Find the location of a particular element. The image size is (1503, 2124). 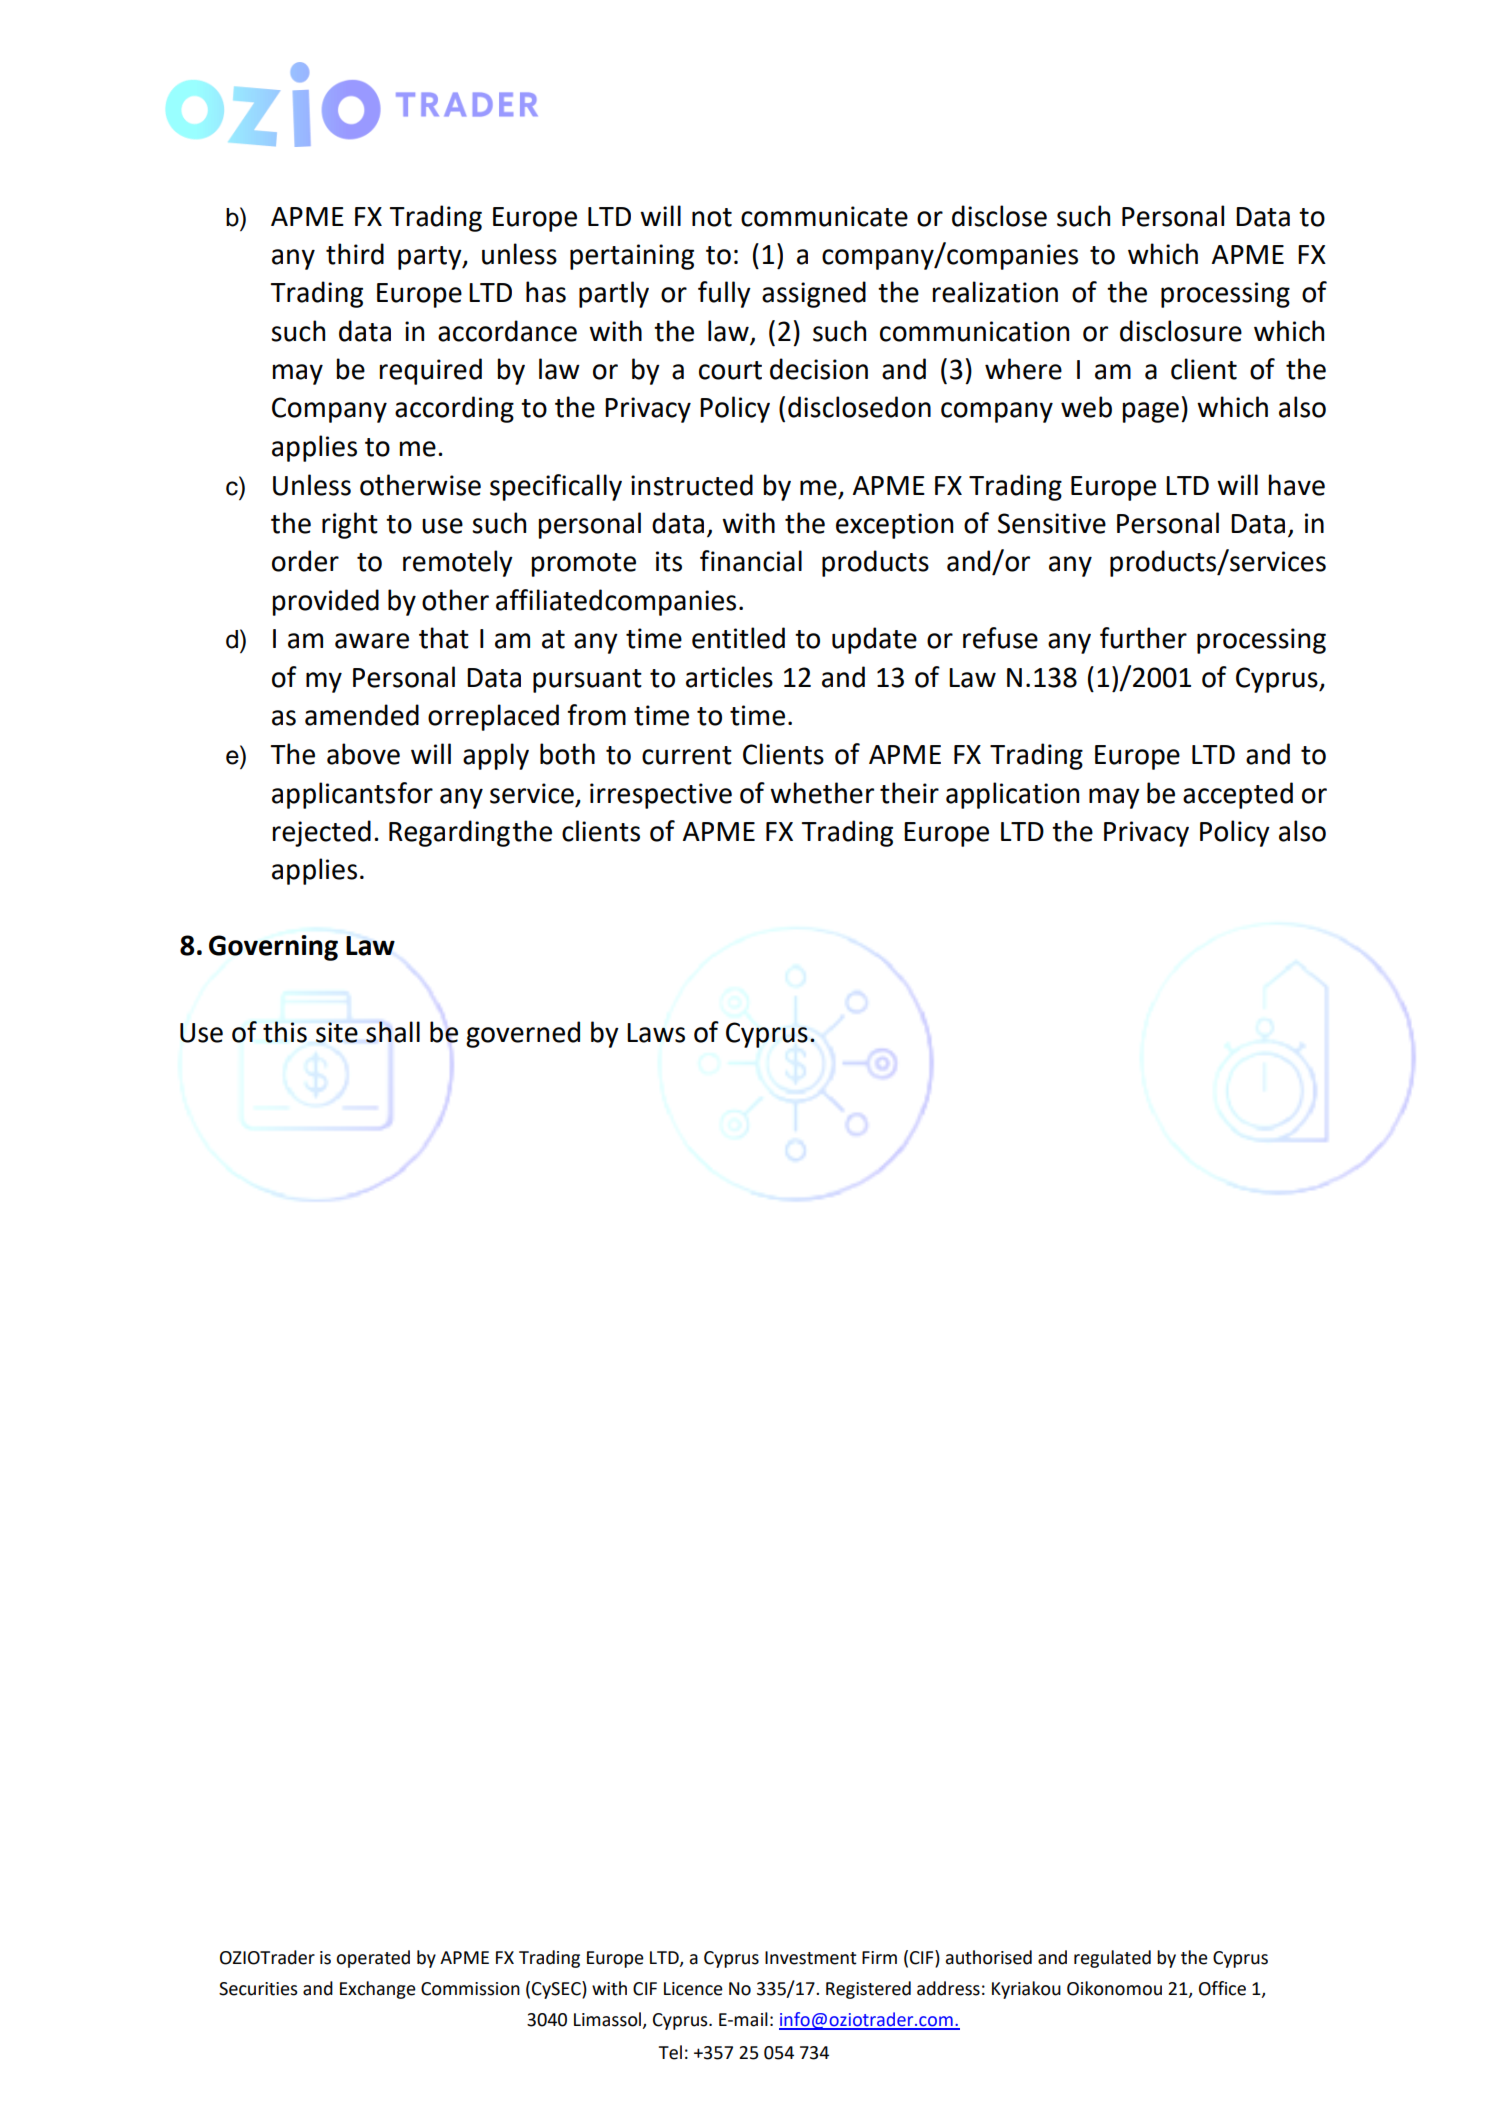

shall is located at coordinates (393, 1032).
